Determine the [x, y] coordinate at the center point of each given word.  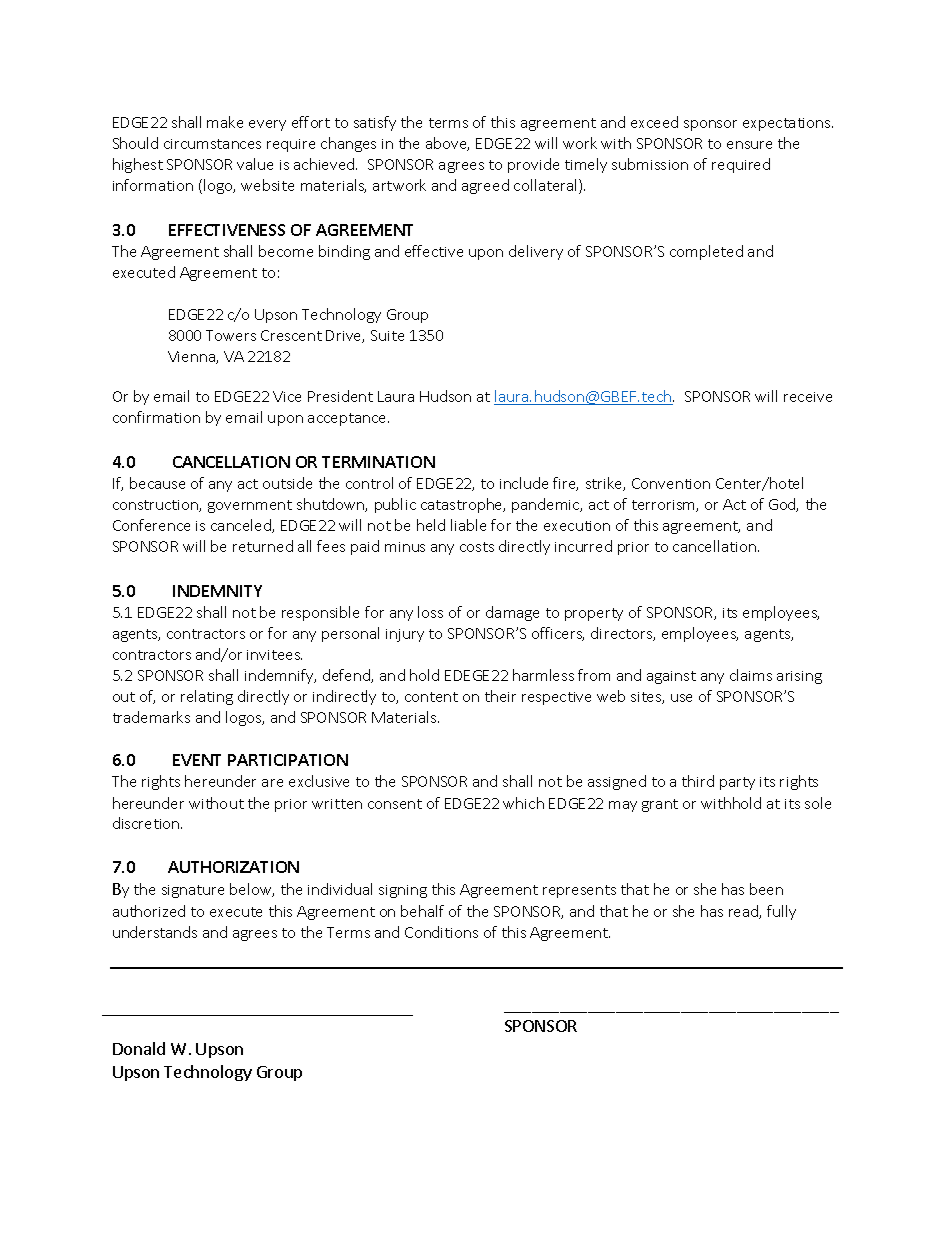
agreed [485, 186]
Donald [139, 1048]
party [737, 783]
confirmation [156, 417]
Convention [671, 483]
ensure [749, 145]
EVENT [197, 760]
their [500, 696]
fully [781, 912]
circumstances [212, 144]
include [524, 483]
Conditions [441, 932]
